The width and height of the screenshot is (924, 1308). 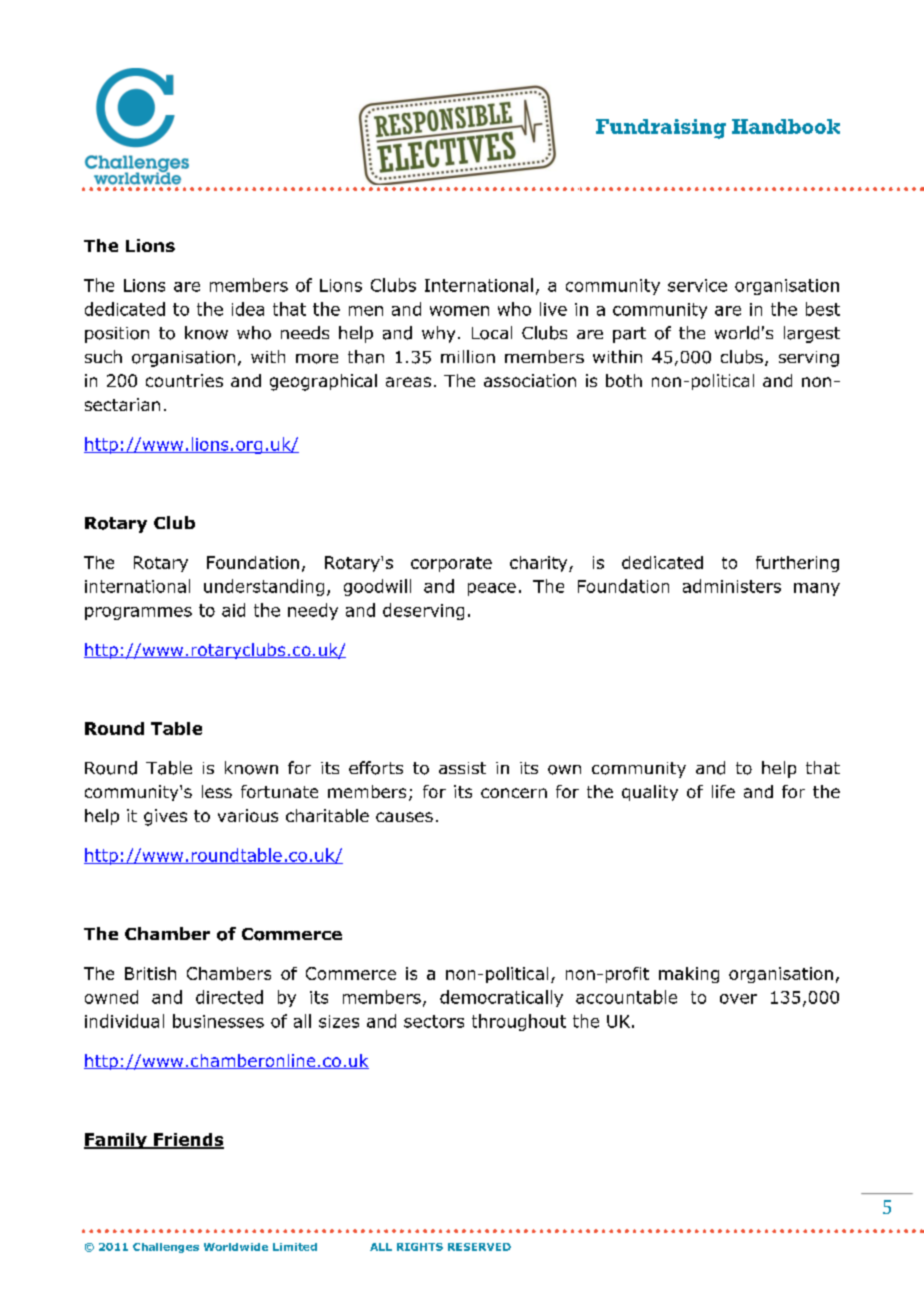 What do you see at coordinates (166, 1248) in the screenshot?
I see `Challenges` at bounding box center [166, 1248].
